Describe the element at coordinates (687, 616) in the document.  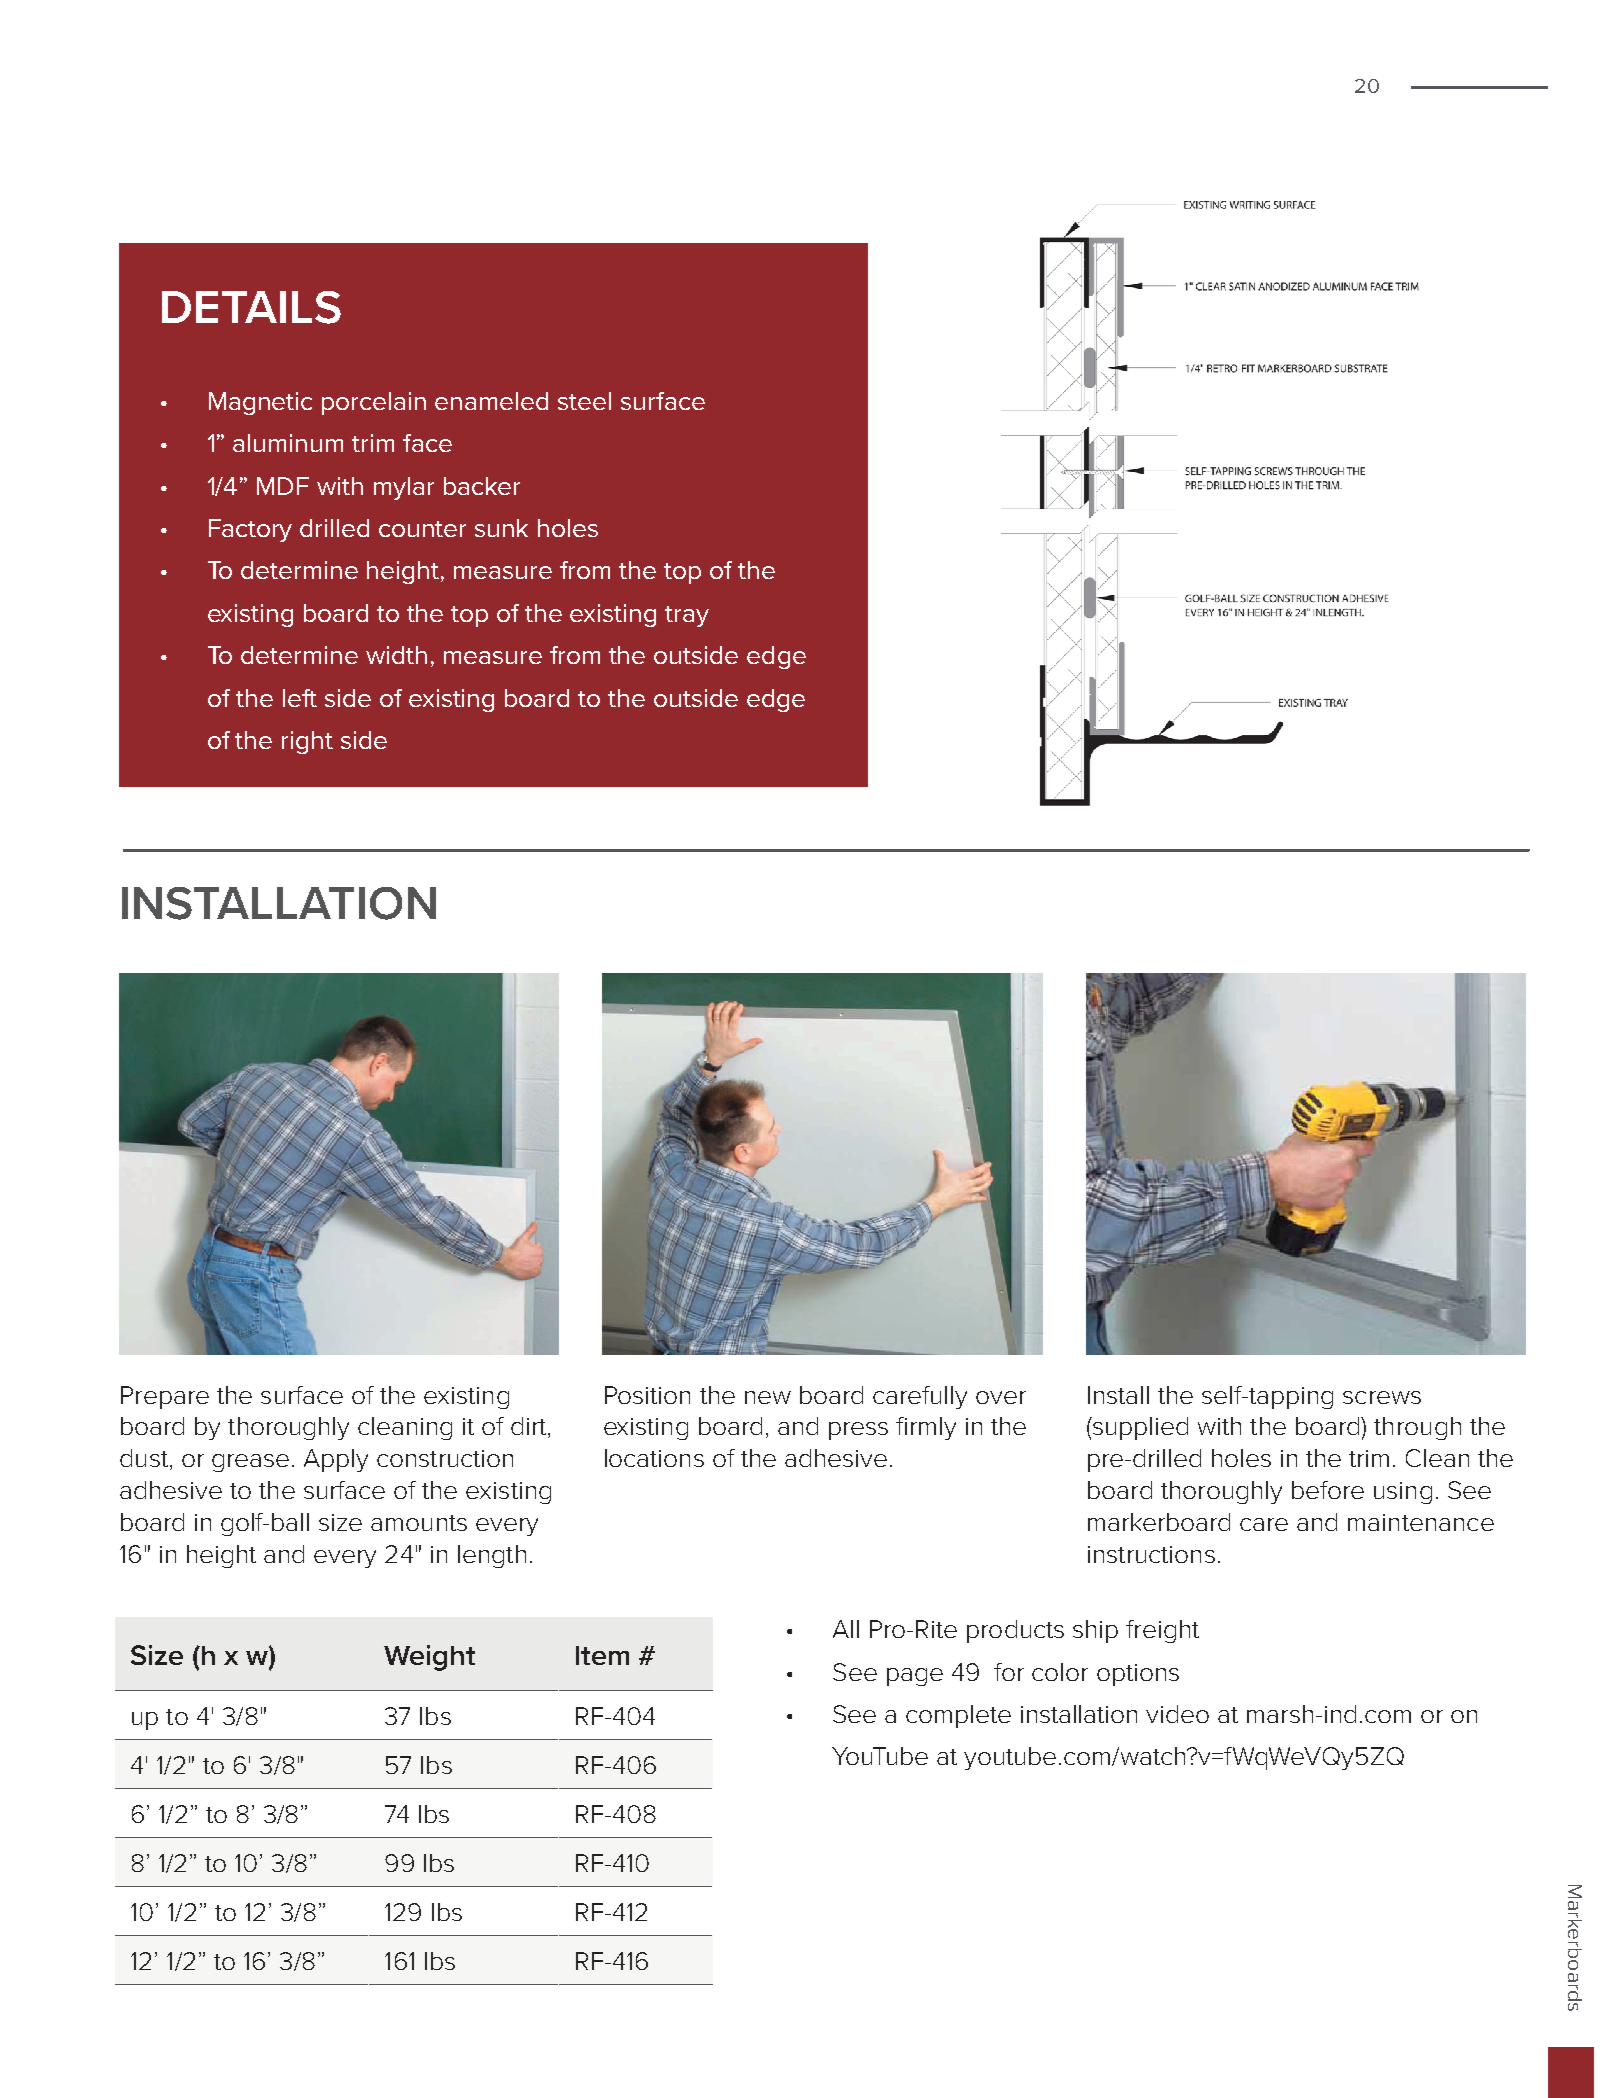
I see `tray` at that location.
